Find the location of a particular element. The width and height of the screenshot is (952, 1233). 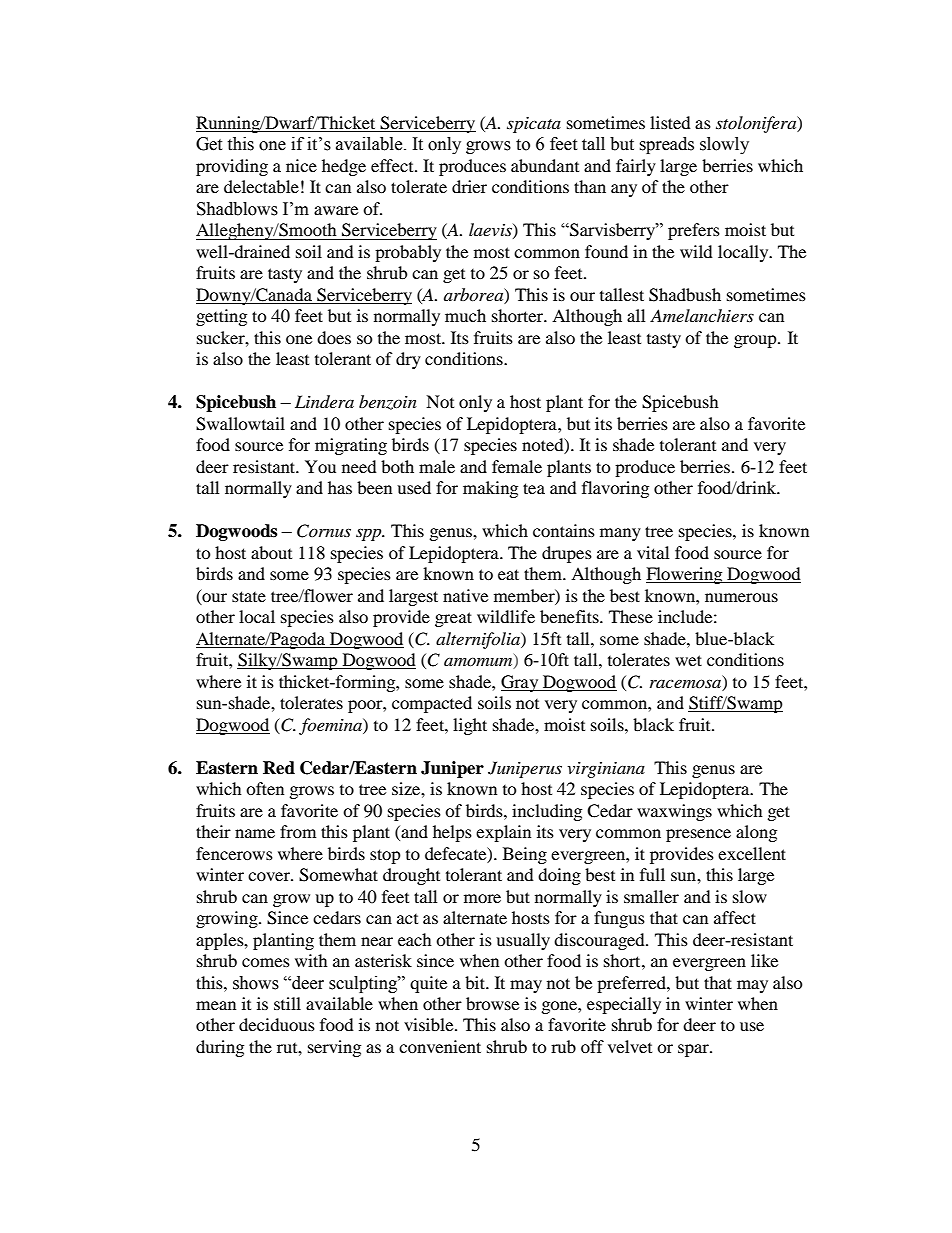

numerous is located at coordinates (741, 597).
